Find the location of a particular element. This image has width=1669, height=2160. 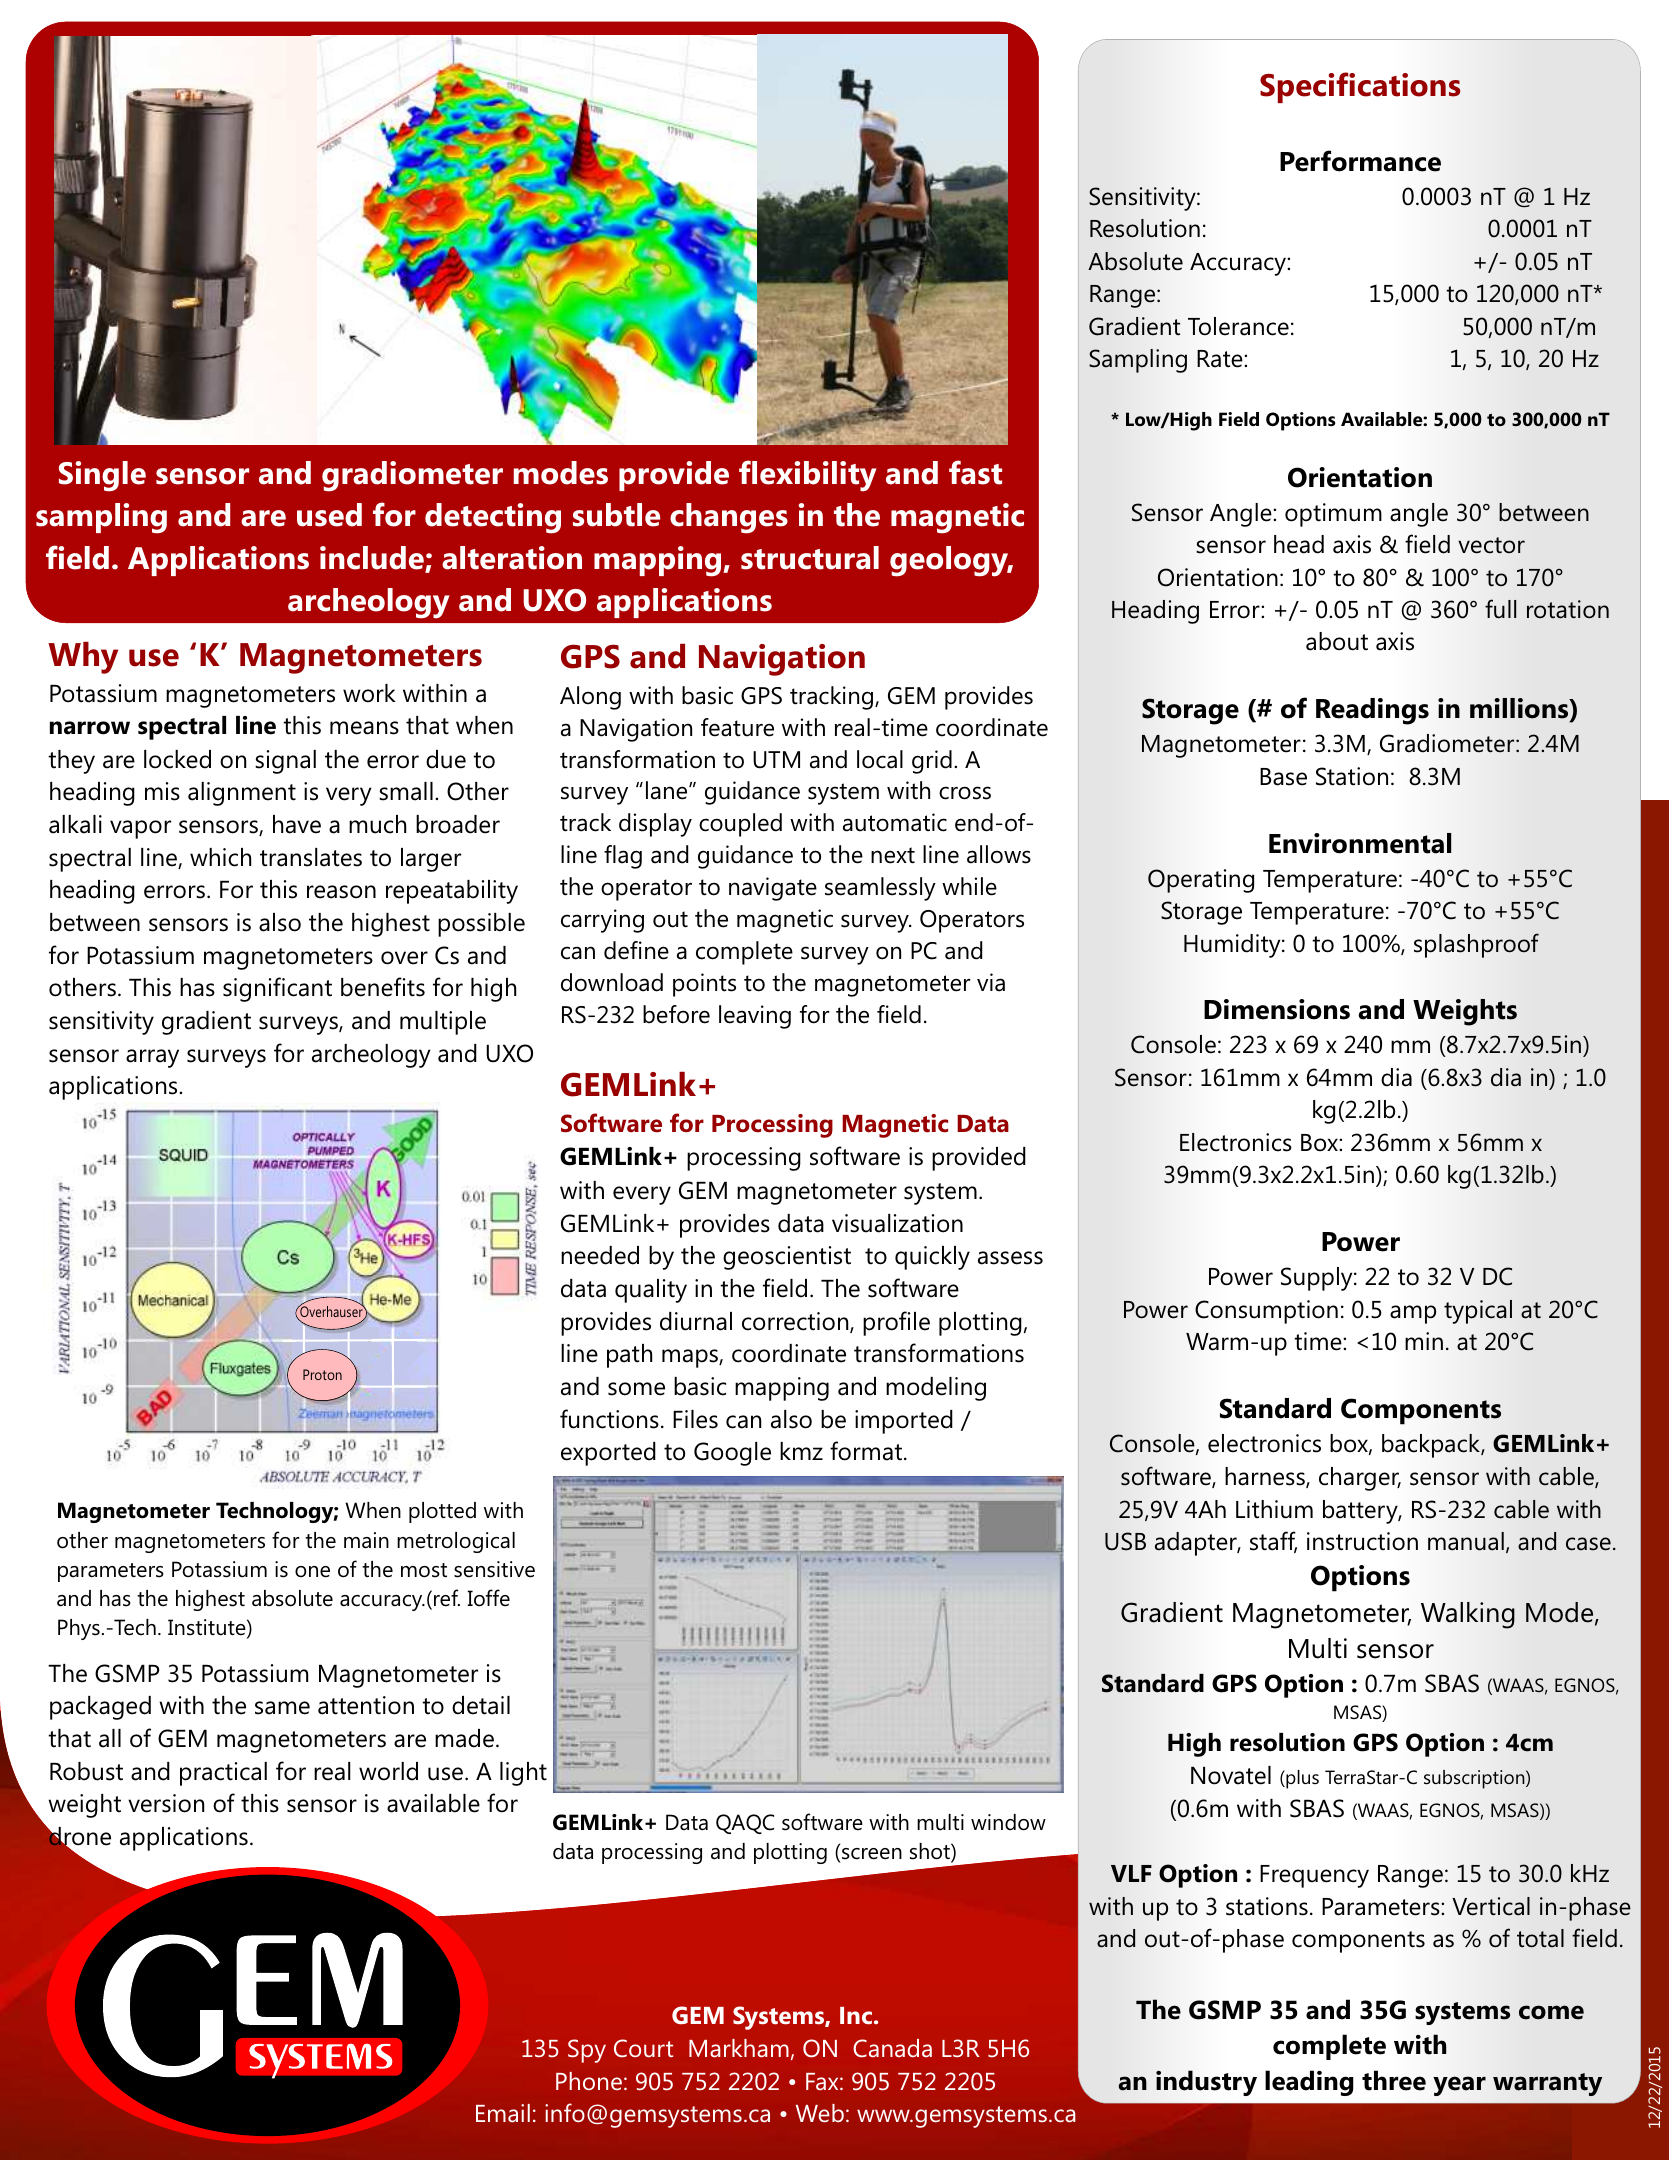

Environmental is located at coordinates (1360, 843).
